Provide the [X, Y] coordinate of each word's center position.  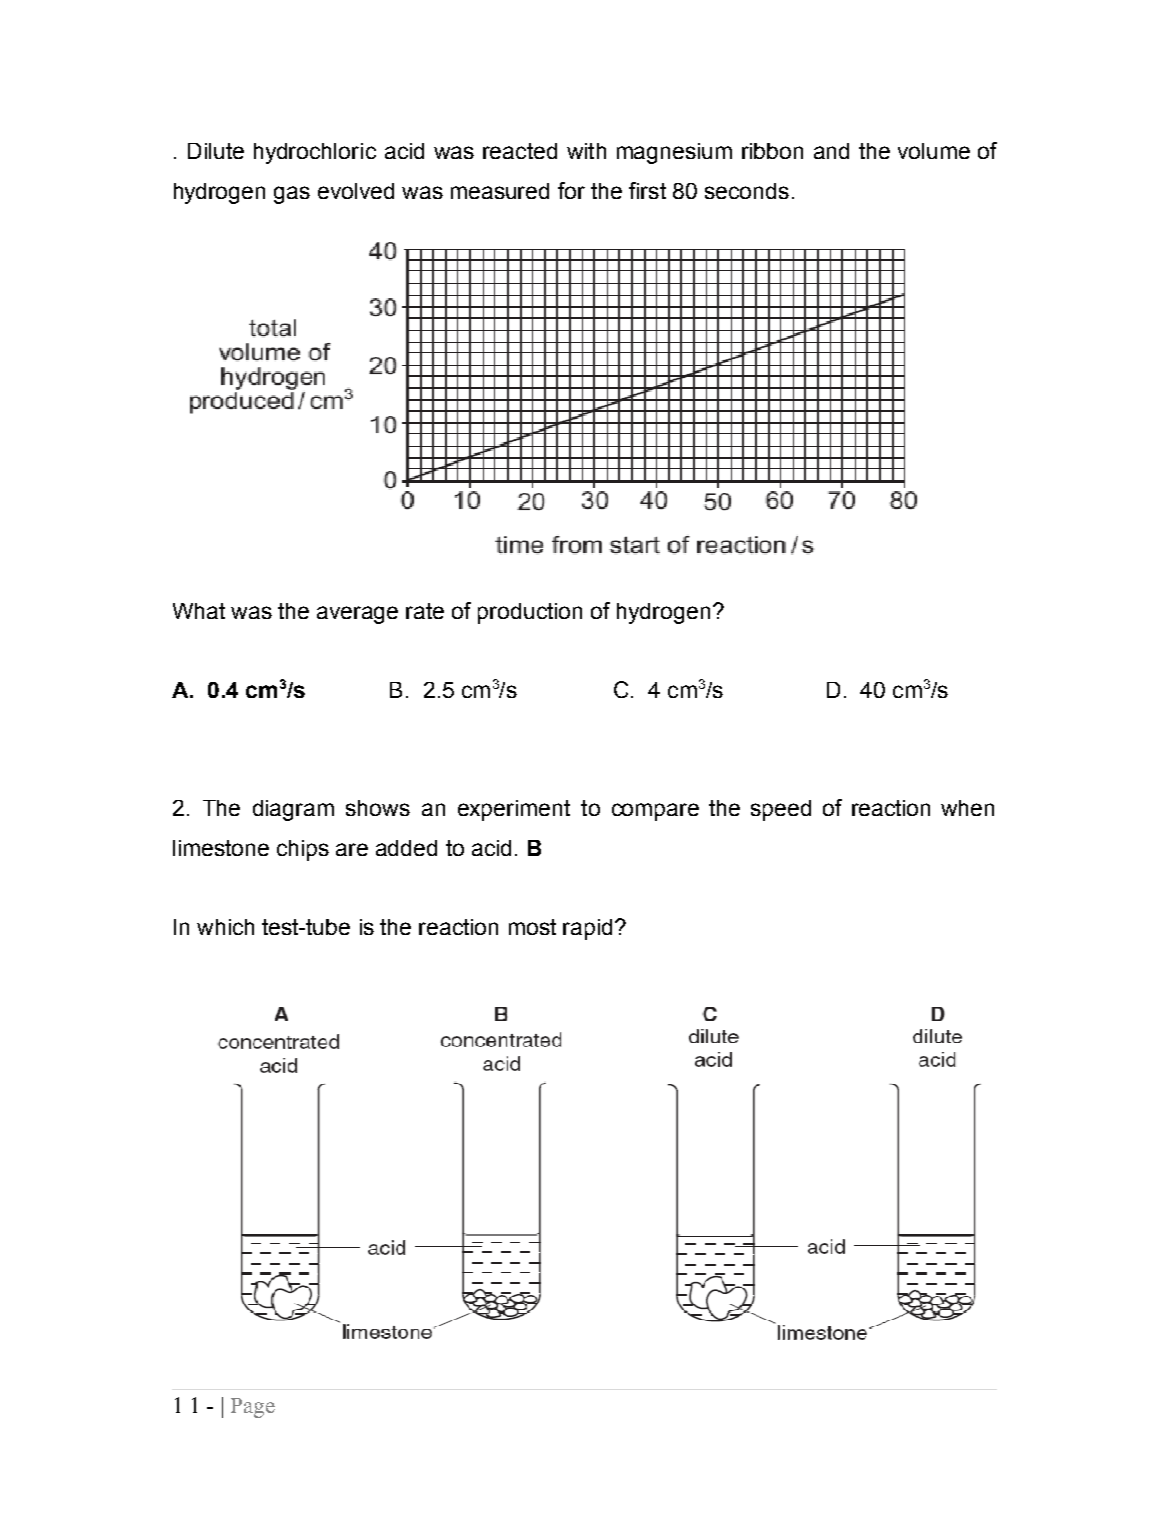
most [532, 927]
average [357, 615]
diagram [293, 810]
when [967, 808]
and [831, 151]
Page [253, 1408]
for [571, 190]
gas [292, 195]
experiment [514, 810]
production [530, 613]
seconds [747, 191]
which [225, 927]
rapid [587, 929]
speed [781, 810]
